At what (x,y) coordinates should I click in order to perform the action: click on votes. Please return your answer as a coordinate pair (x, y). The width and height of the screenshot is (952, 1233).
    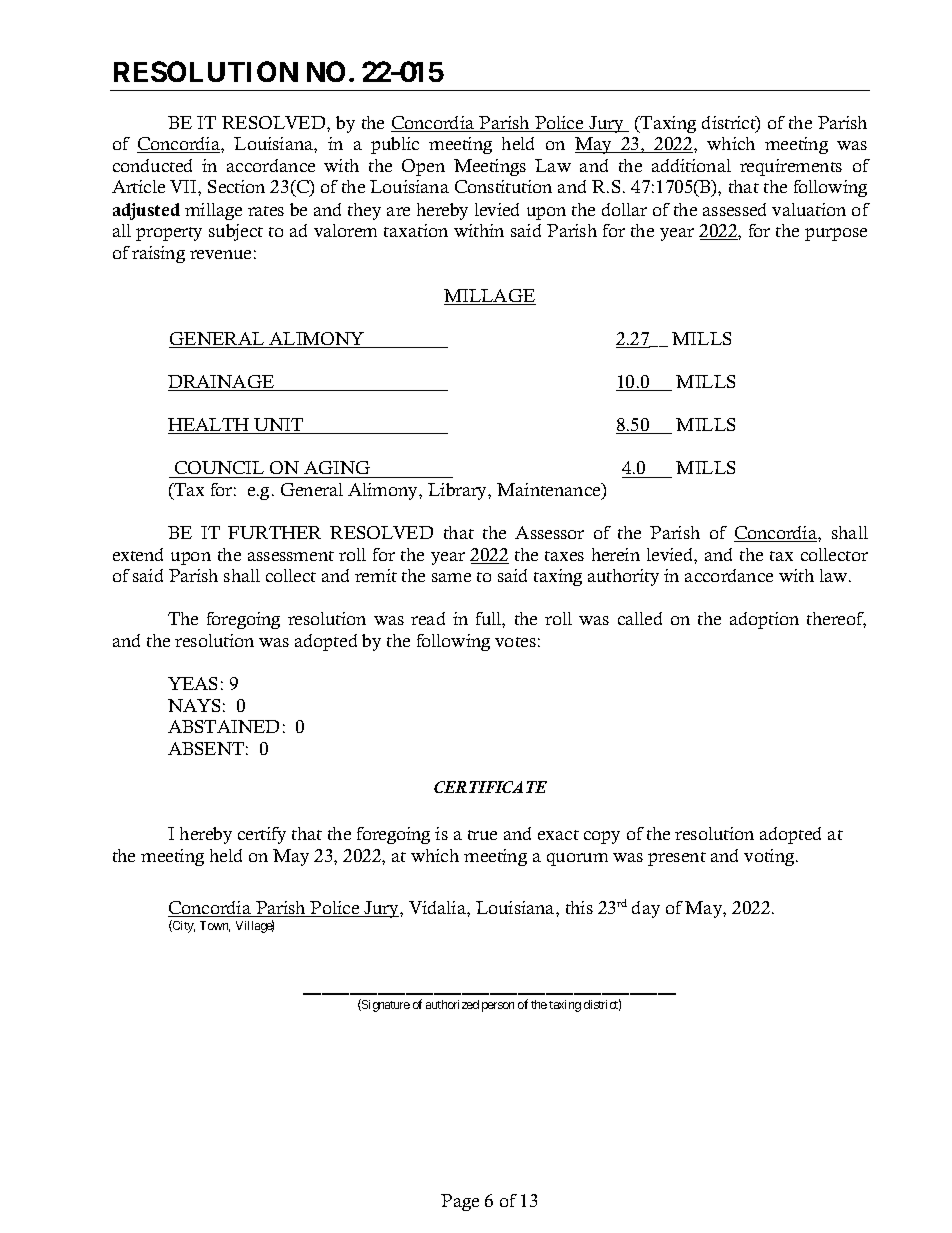
    Looking at the image, I should click on (515, 642).
